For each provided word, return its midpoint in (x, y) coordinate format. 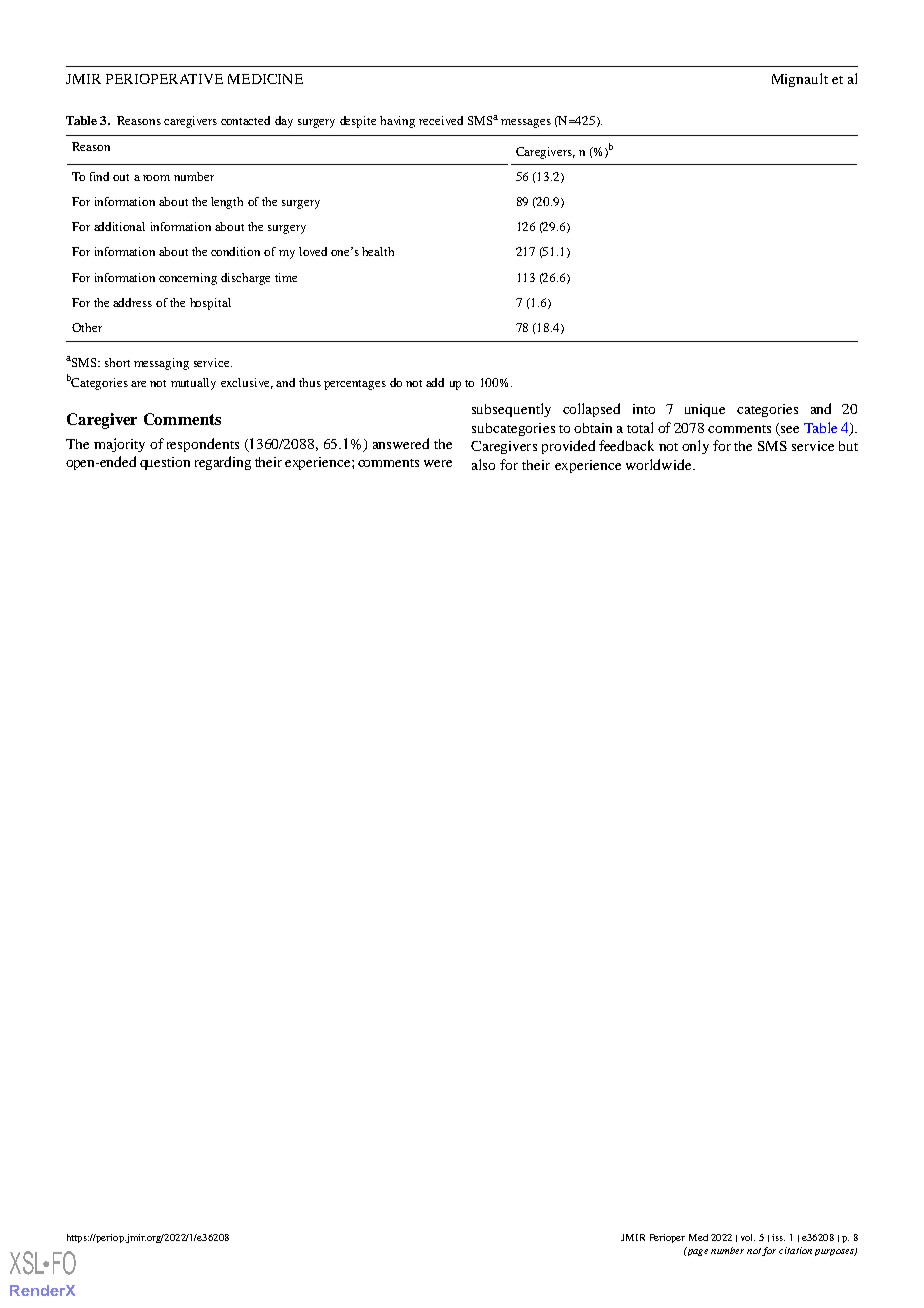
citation (795, 1250)
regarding (223, 463)
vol (748, 1237)
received (441, 120)
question (165, 463)
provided (568, 447)
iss (778, 1237)
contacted (245, 120)
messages (526, 123)
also (483, 464)
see (790, 429)
